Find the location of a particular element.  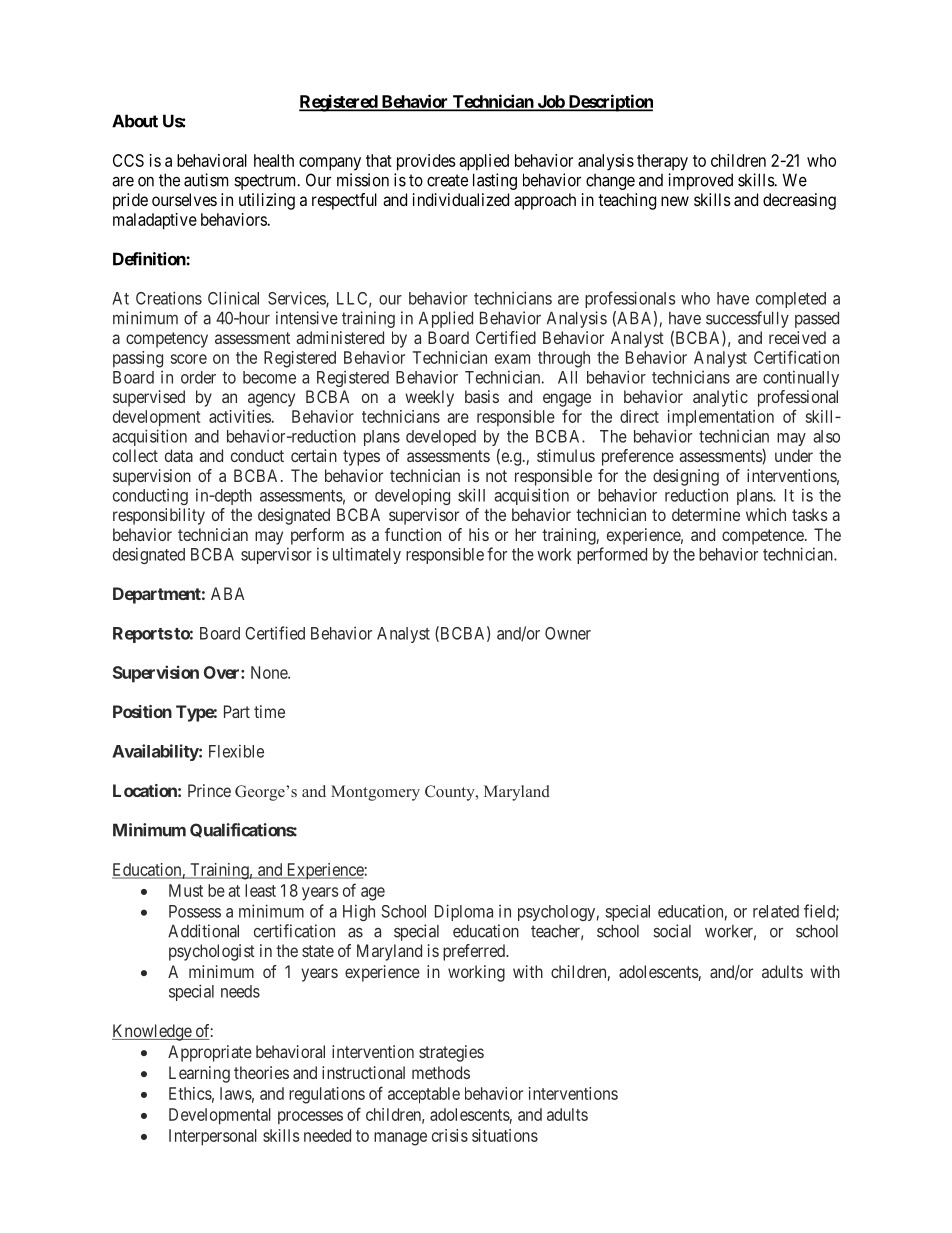

data is located at coordinates (179, 455).
